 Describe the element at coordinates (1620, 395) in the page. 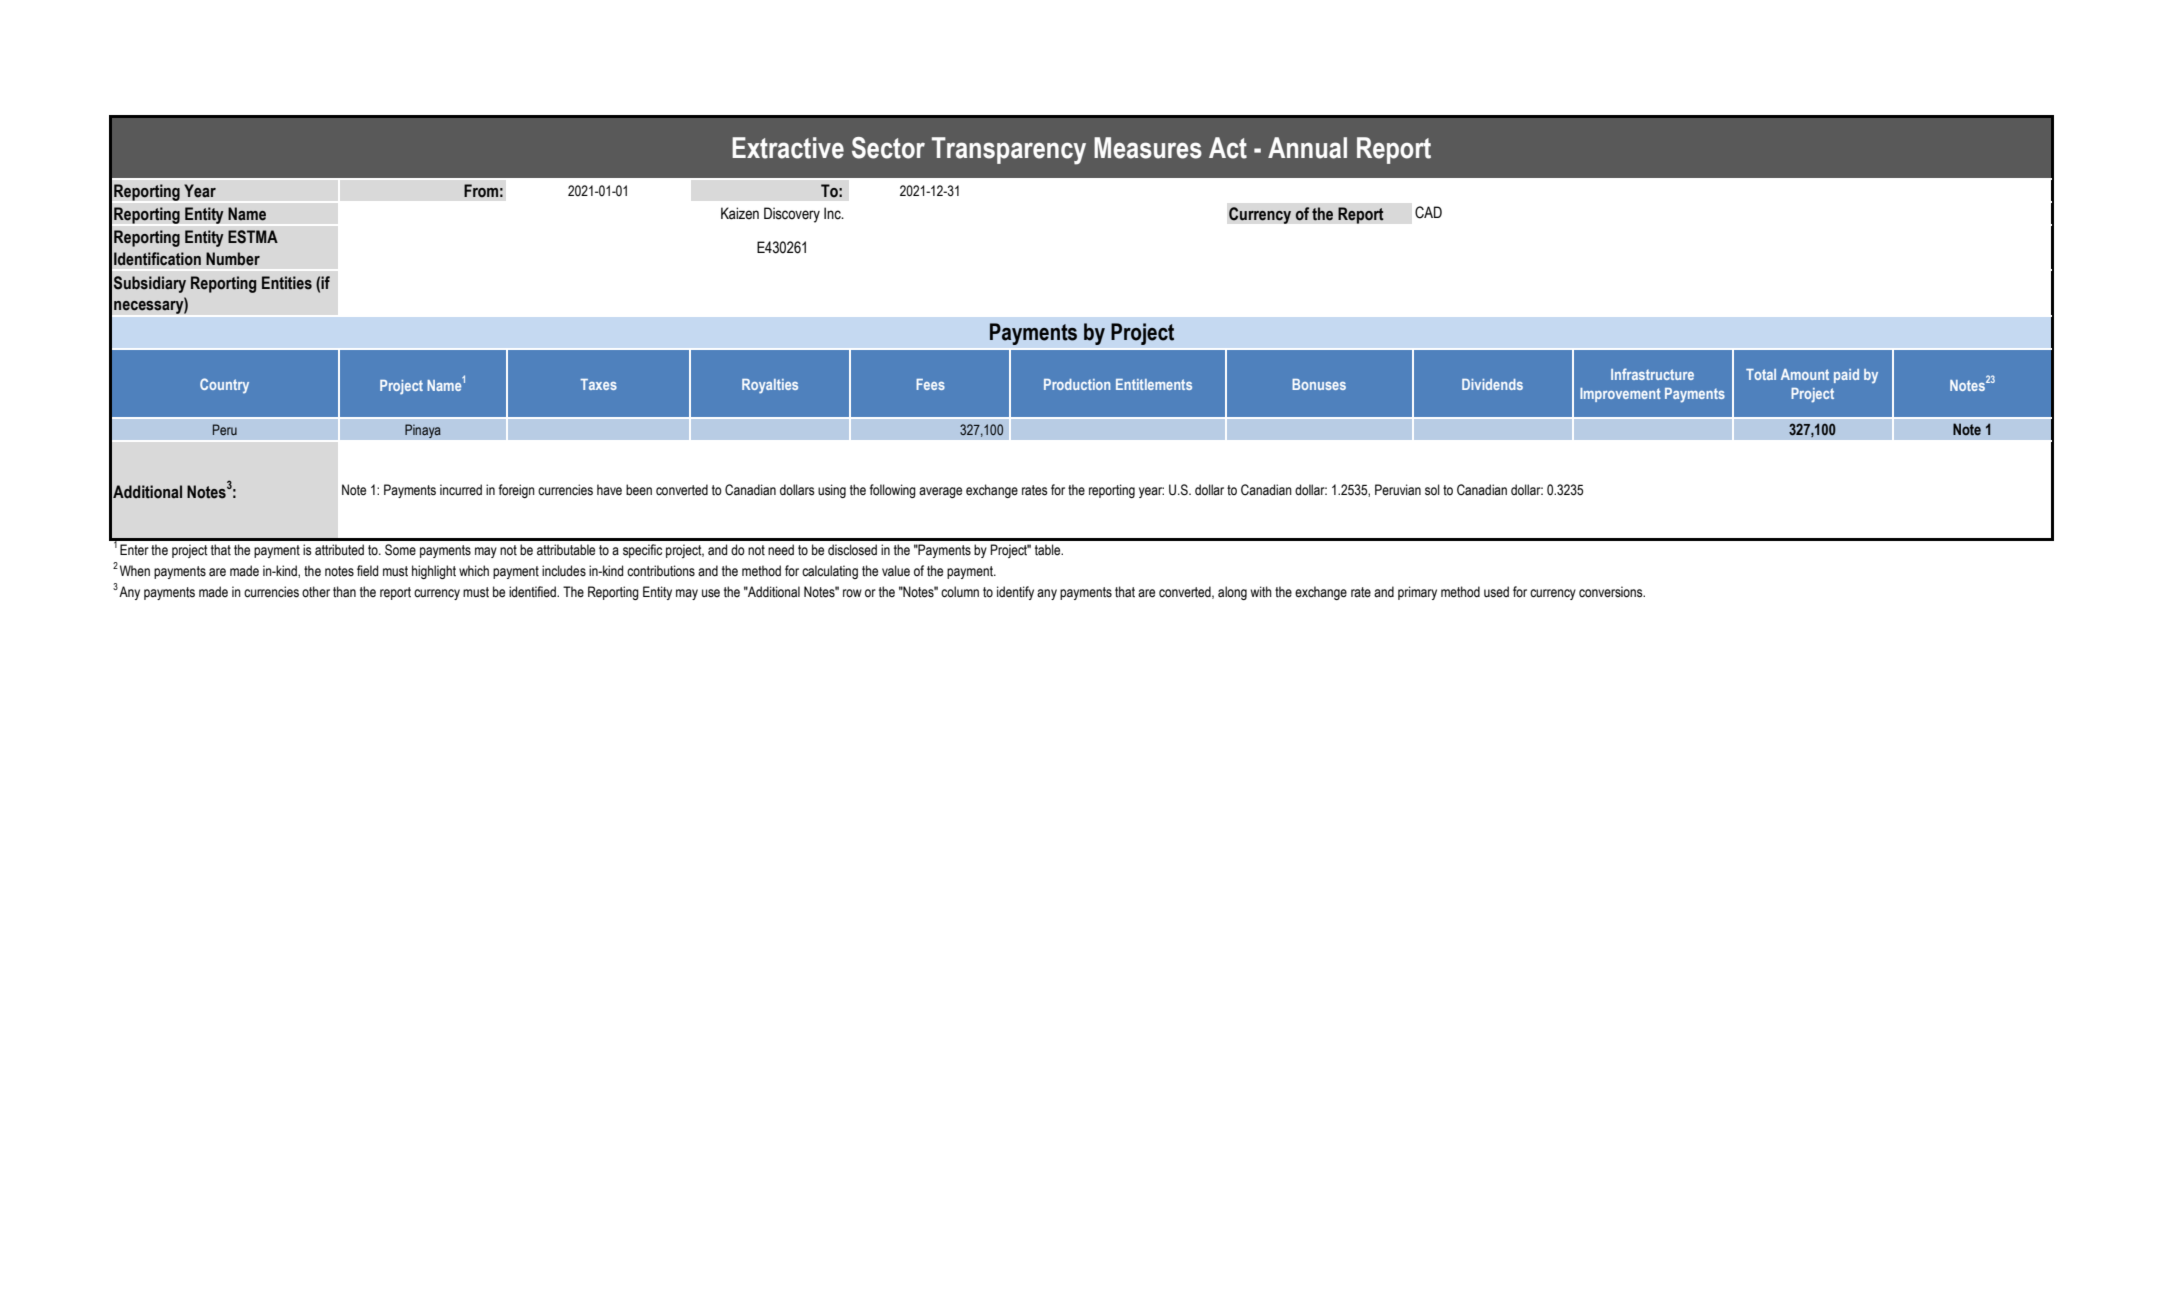

I see `Improvement` at that location.
